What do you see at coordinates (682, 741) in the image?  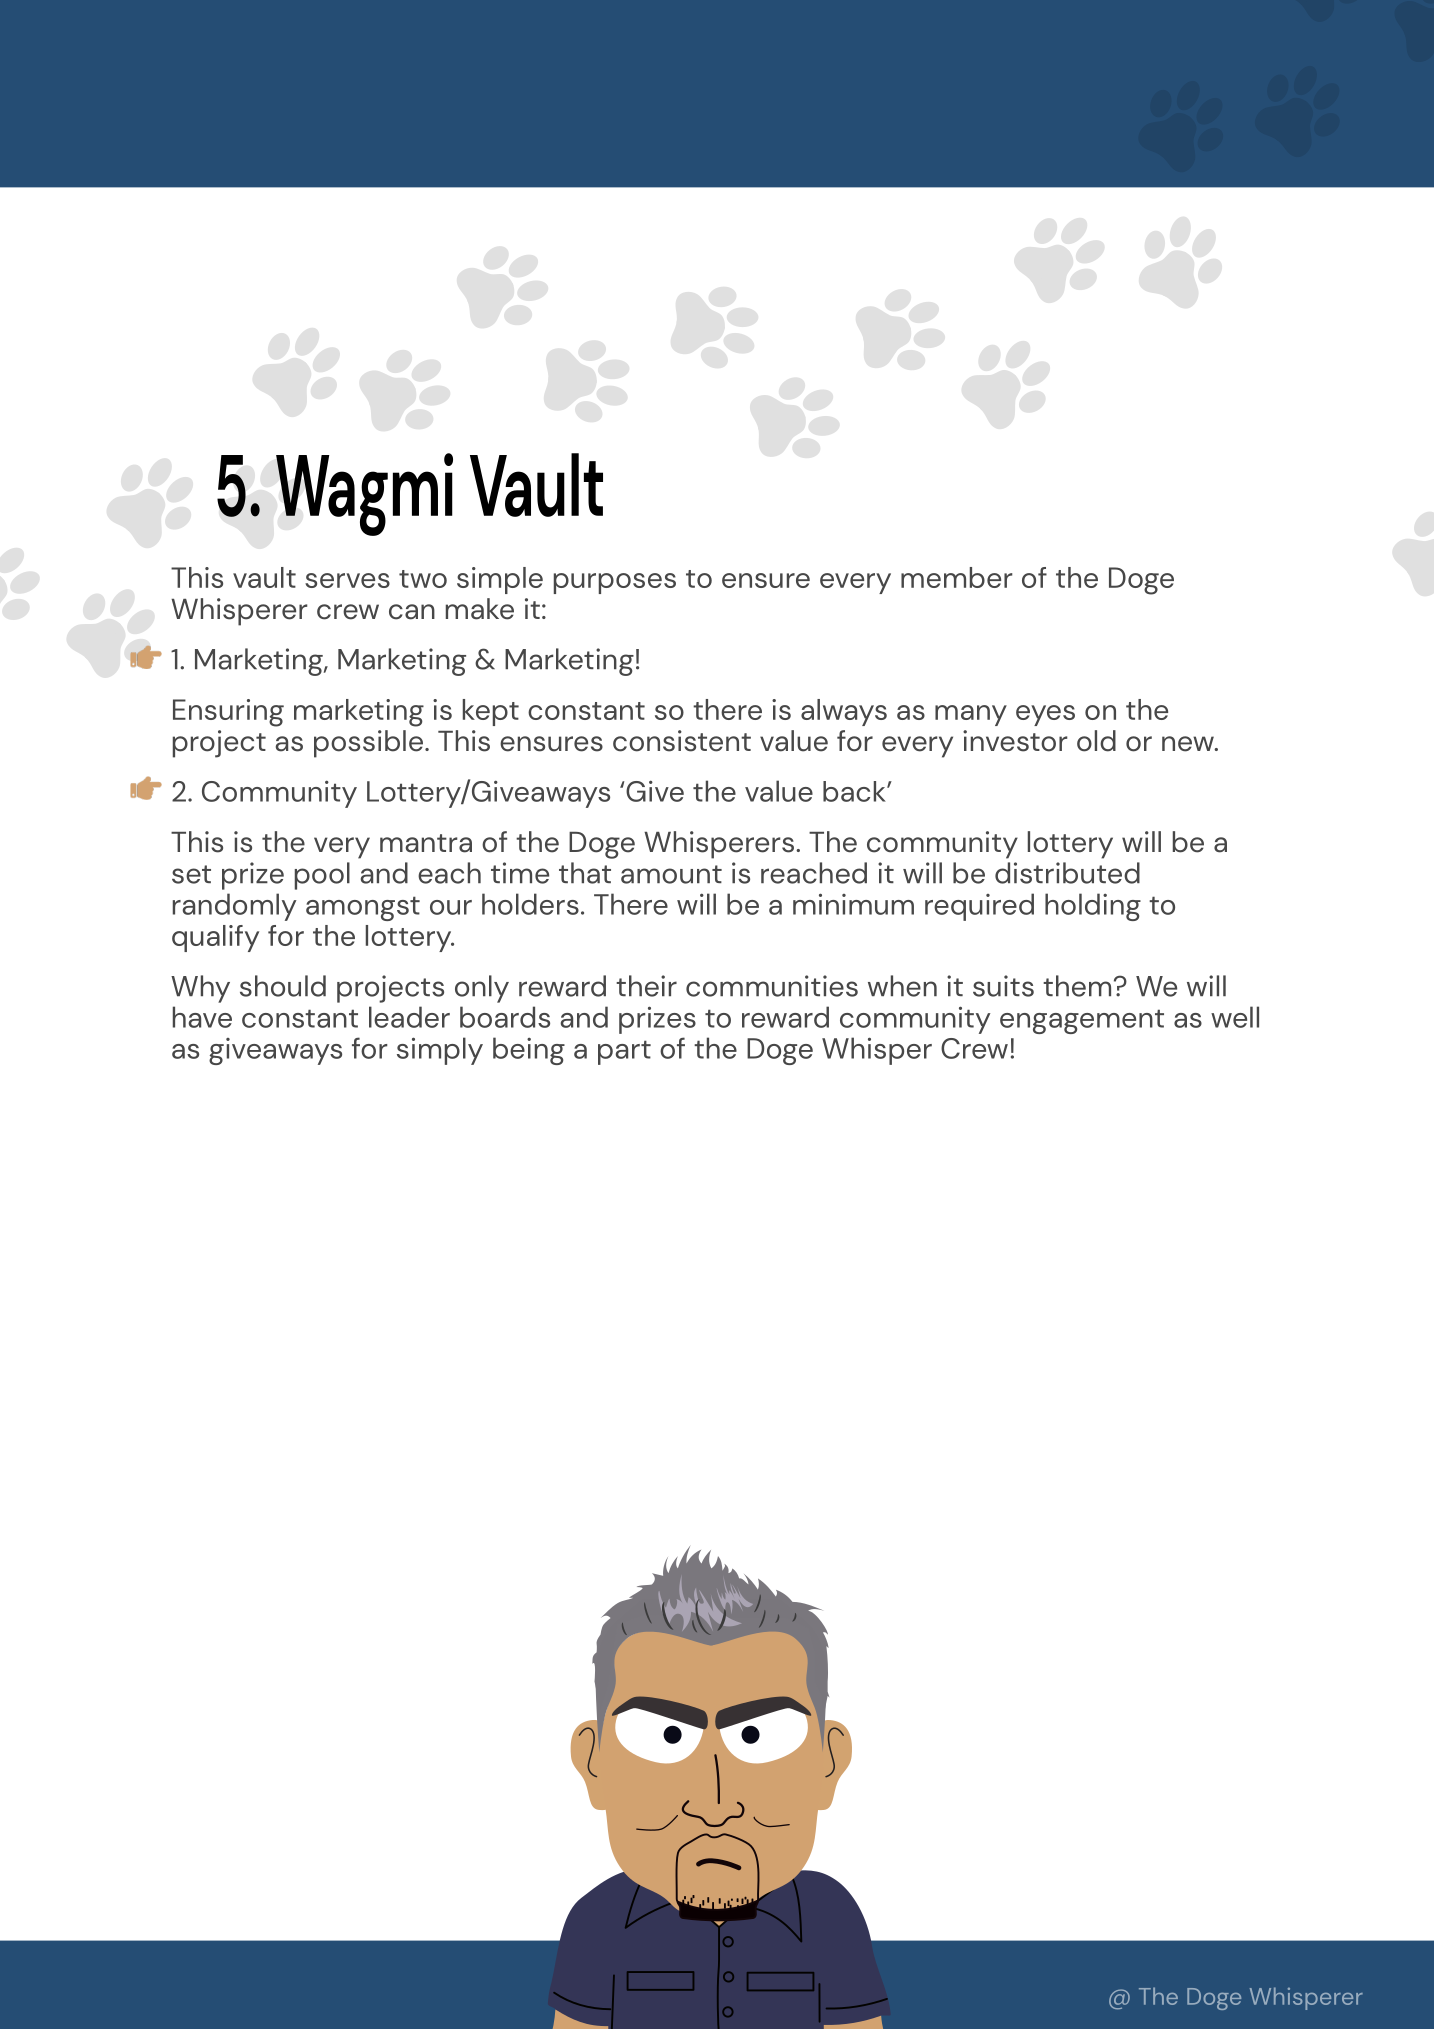 I see `consistent` at bounding box center [682, 741].
